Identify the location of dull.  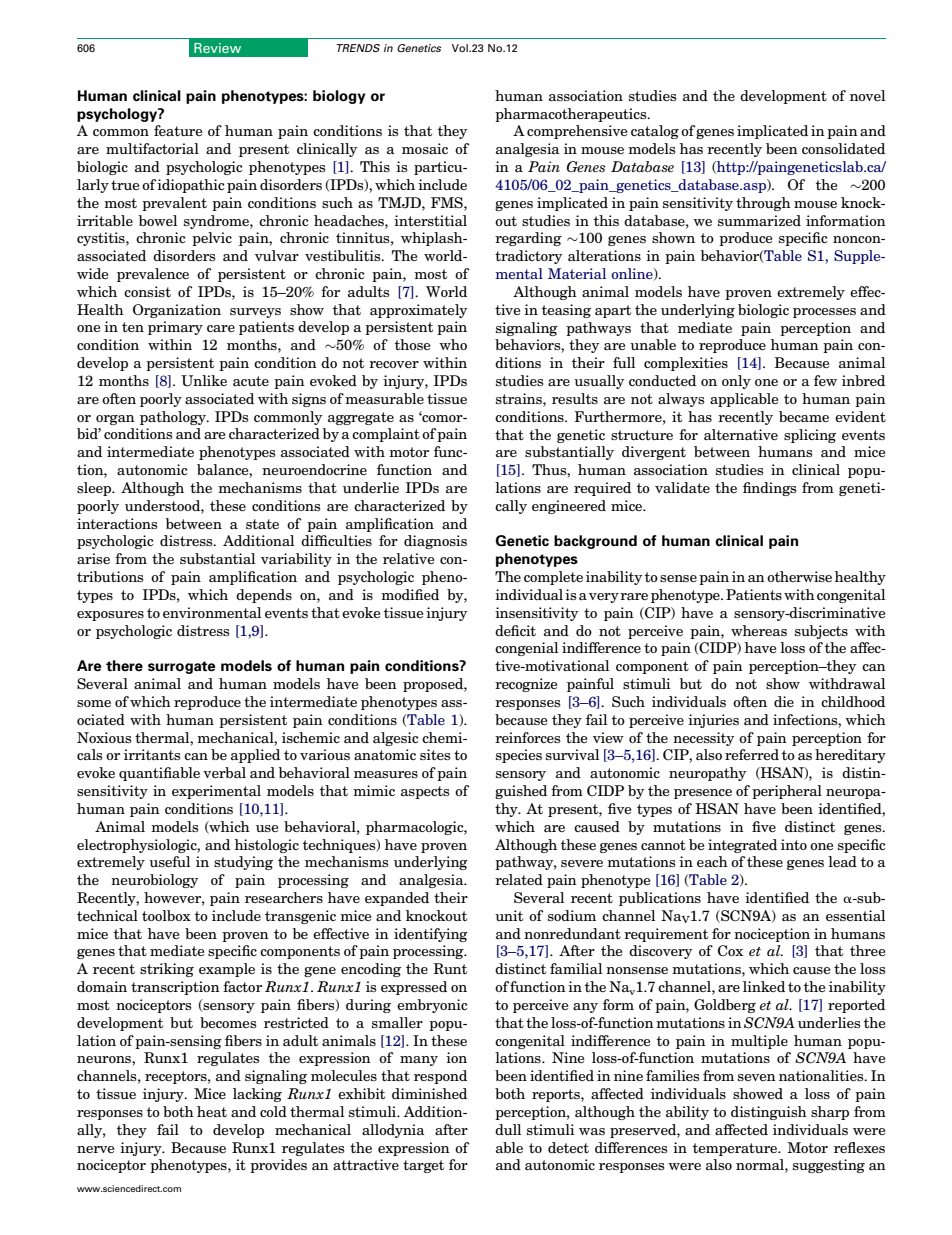
(508, 1129).
